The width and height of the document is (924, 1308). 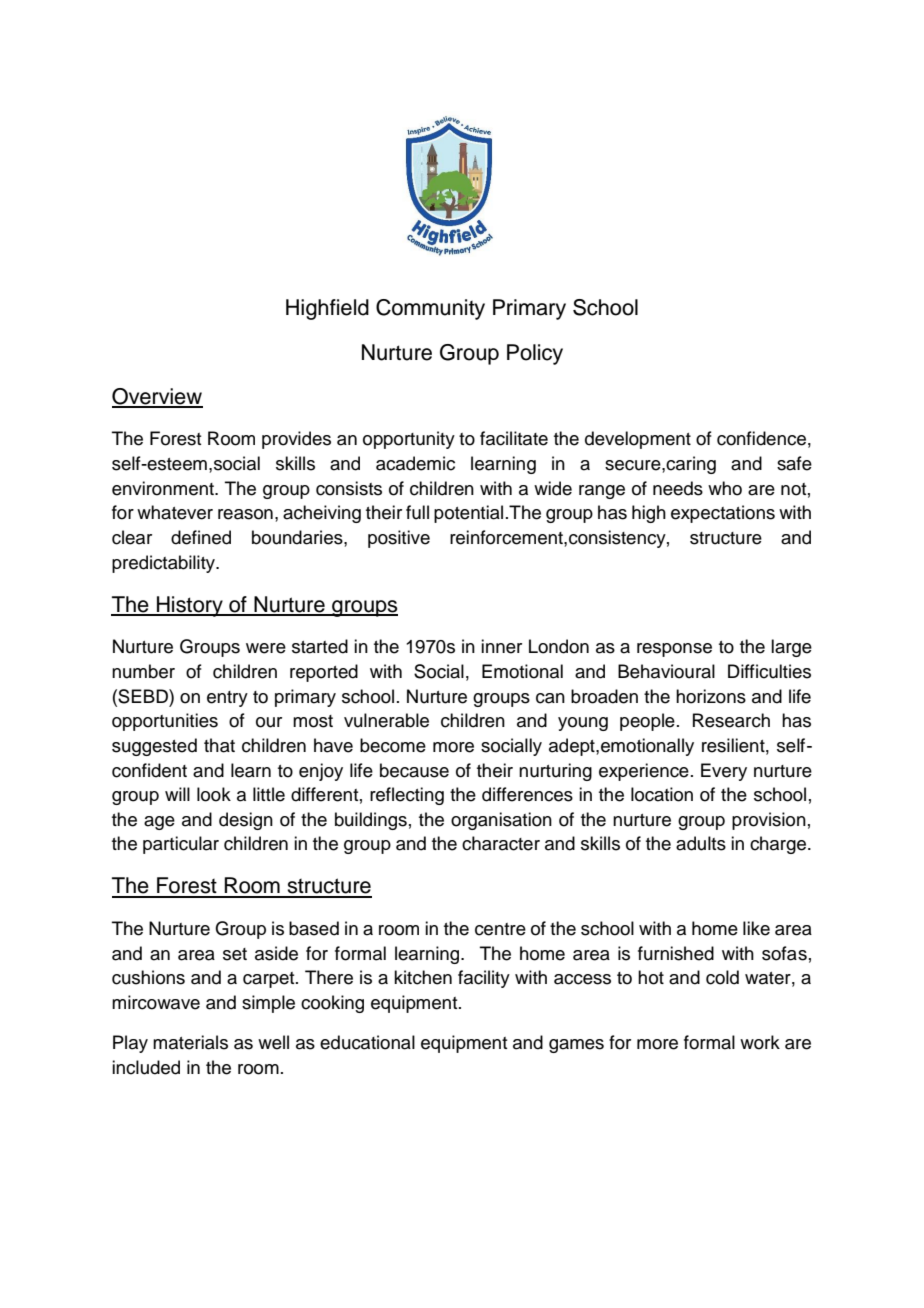 What do you see at coordinates (501, 646) in the document?
I see `inner` at bounding box center [501, 646].
